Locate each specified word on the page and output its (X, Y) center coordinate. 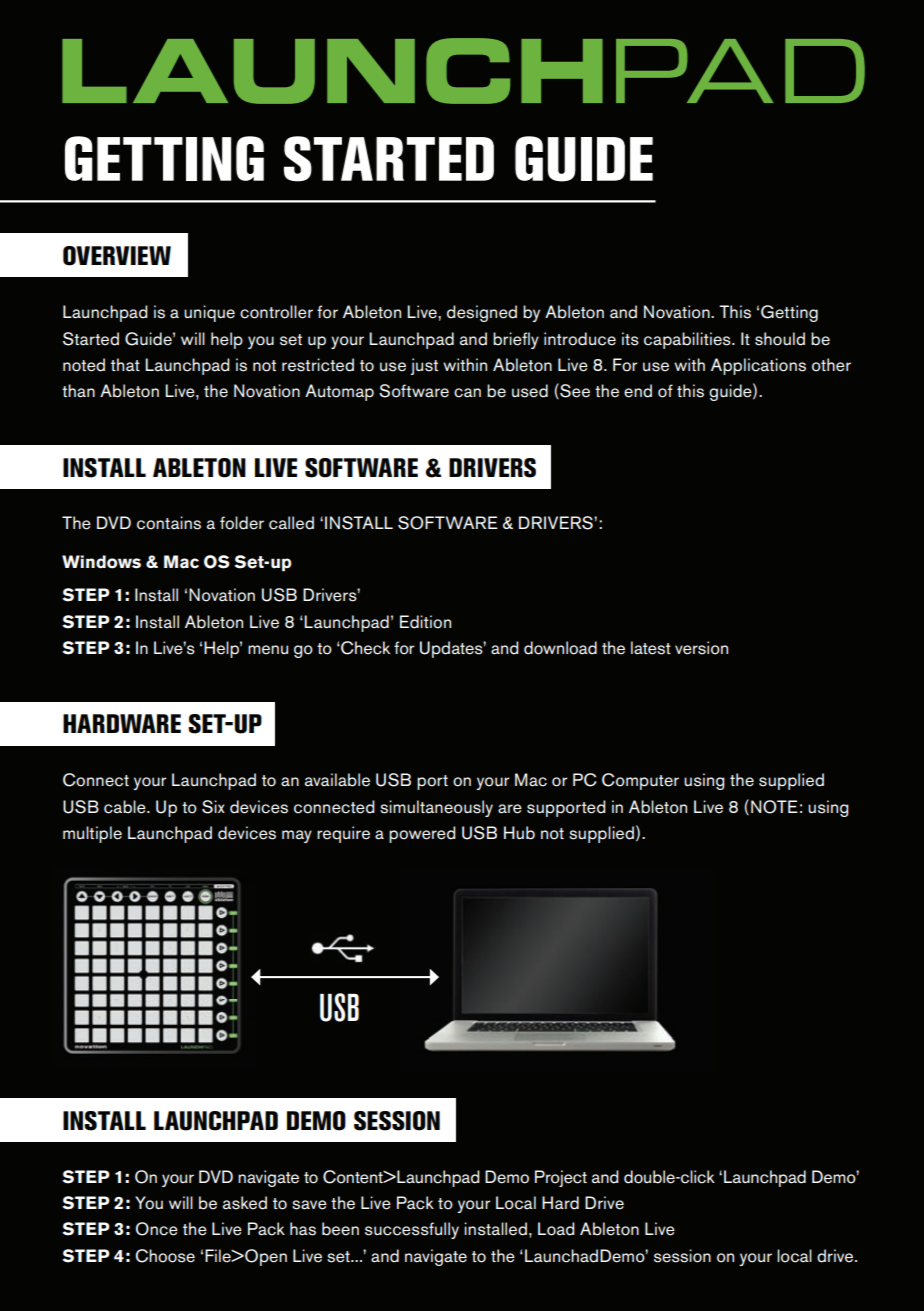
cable (126, 807)
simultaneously (436, 808)
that (125, 364)
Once (157, 1229)
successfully (412, 1230)
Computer (640, 781)
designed (482, 313)
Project (561, 1178)
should (780, 339)
